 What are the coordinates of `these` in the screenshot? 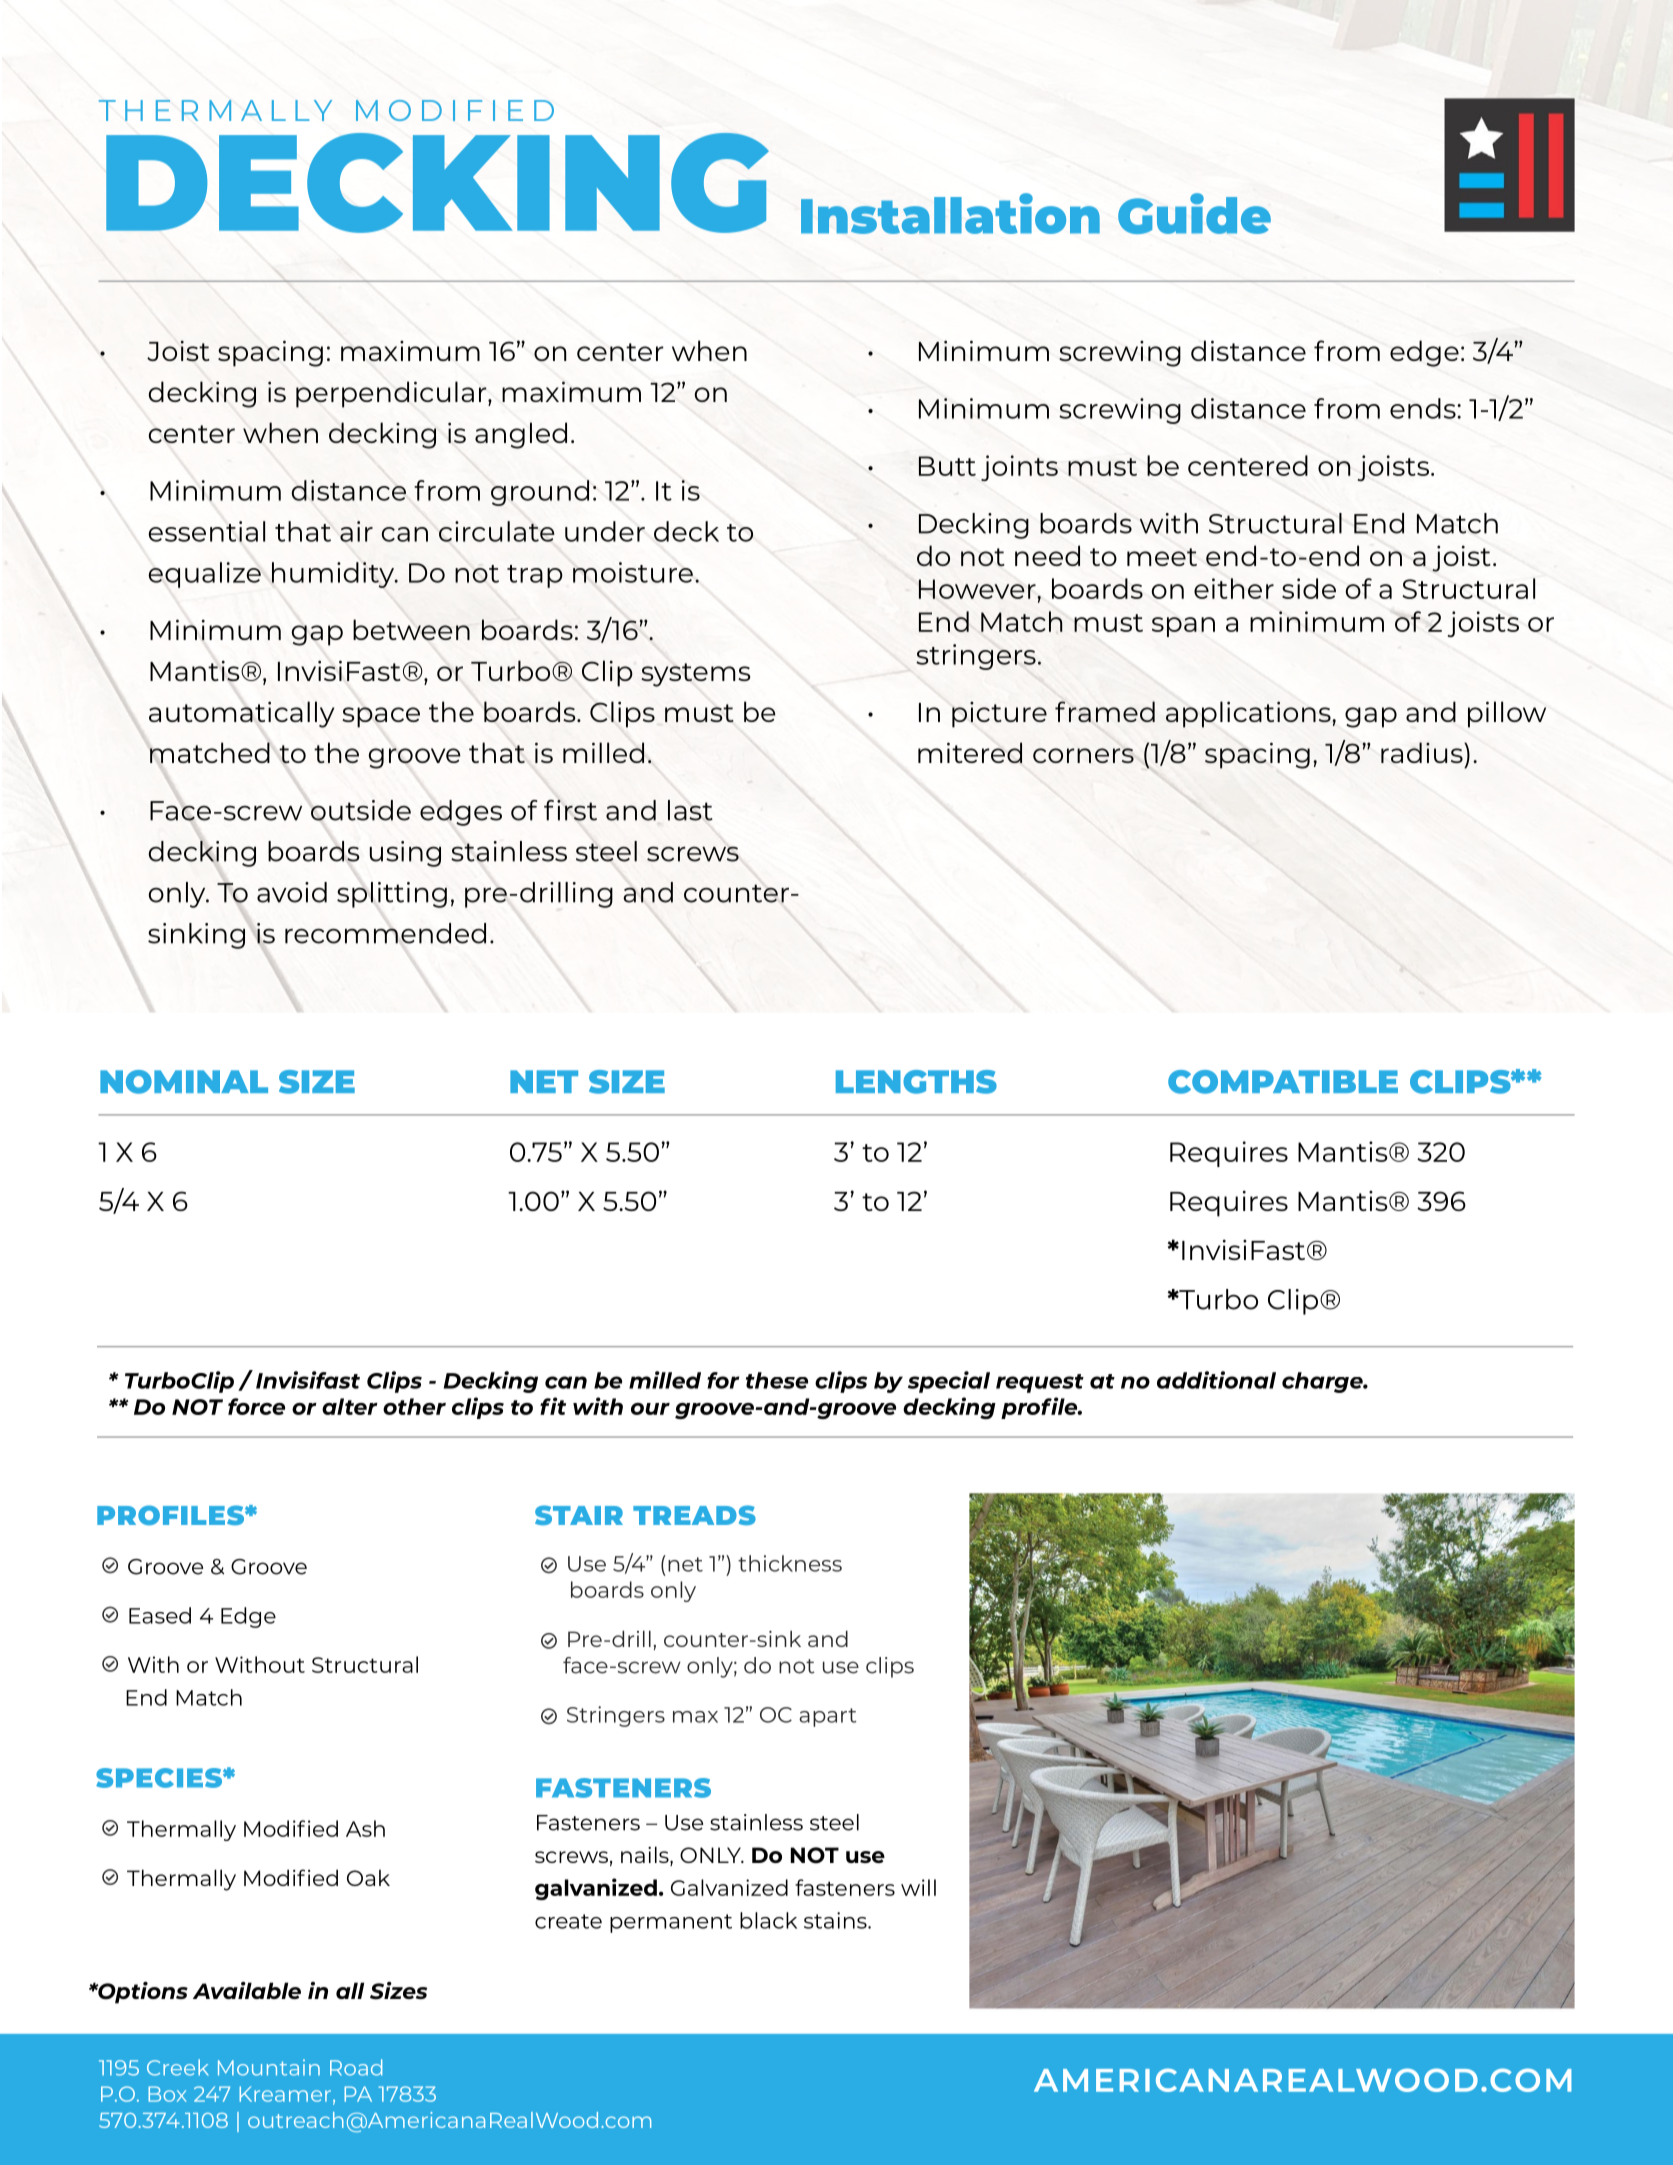 It's located at (777, 1380).
